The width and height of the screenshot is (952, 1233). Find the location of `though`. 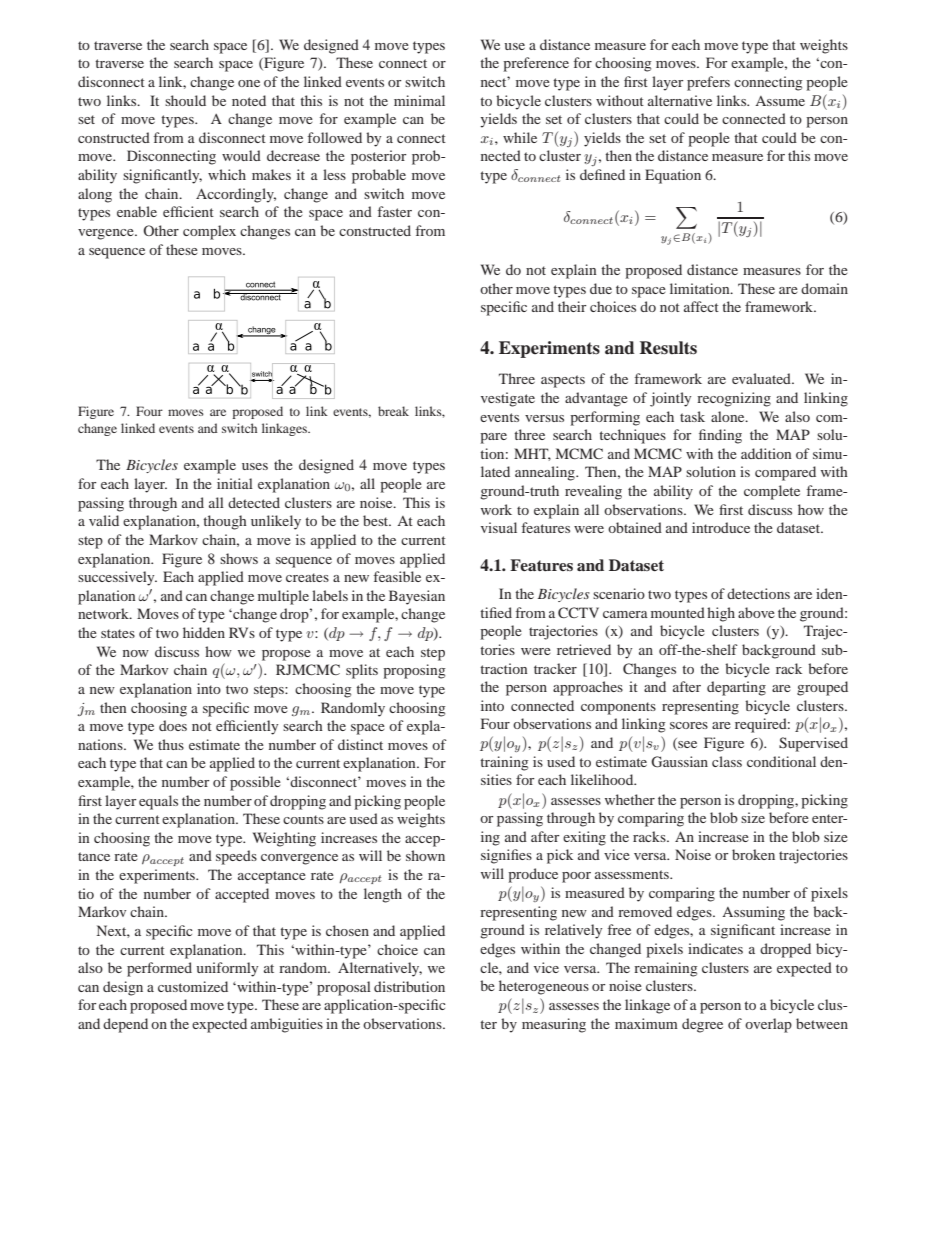

though is located at coordinates (225, 522).
